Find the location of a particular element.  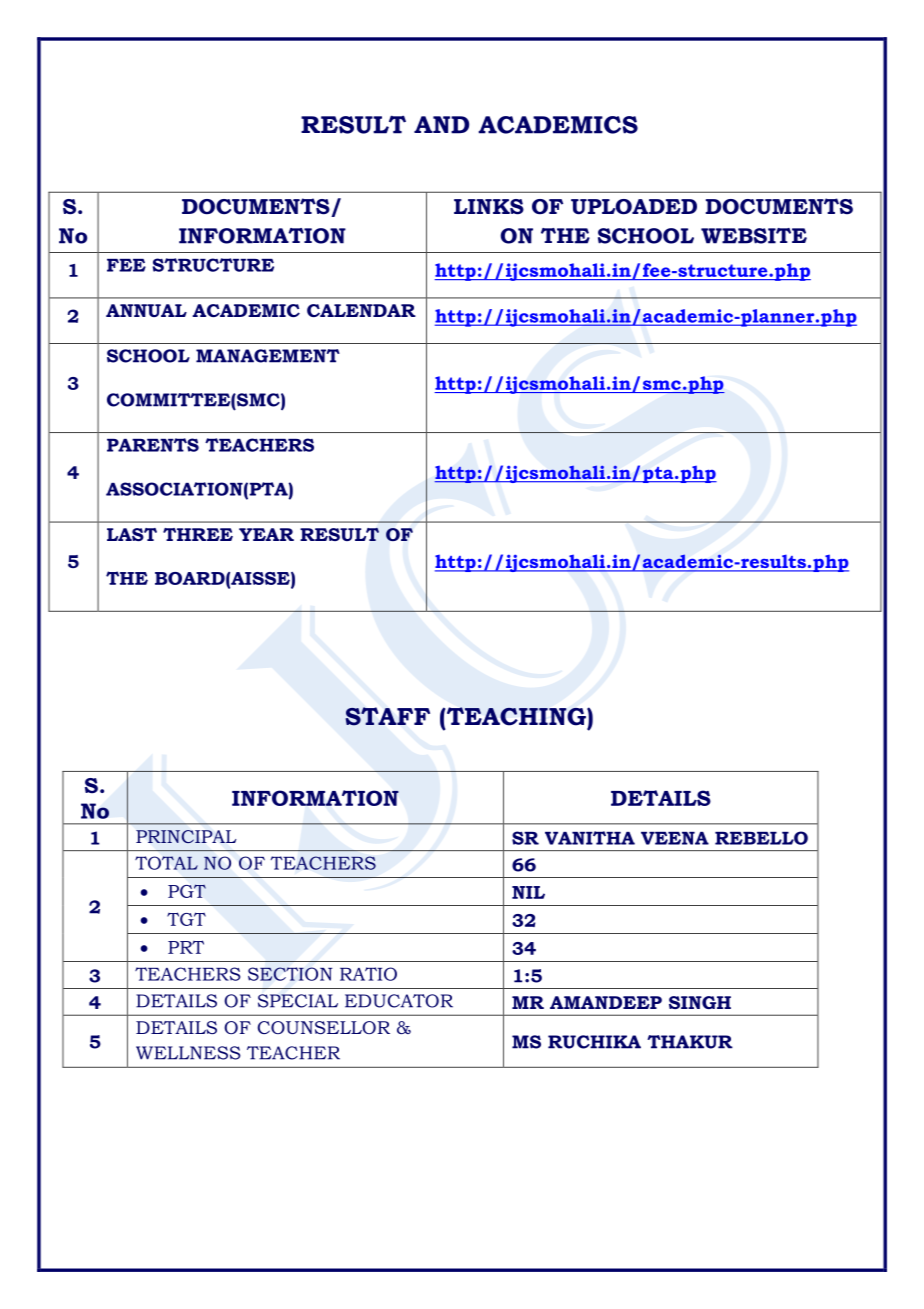

WEBSITE is located at coordinates (754, 236).
